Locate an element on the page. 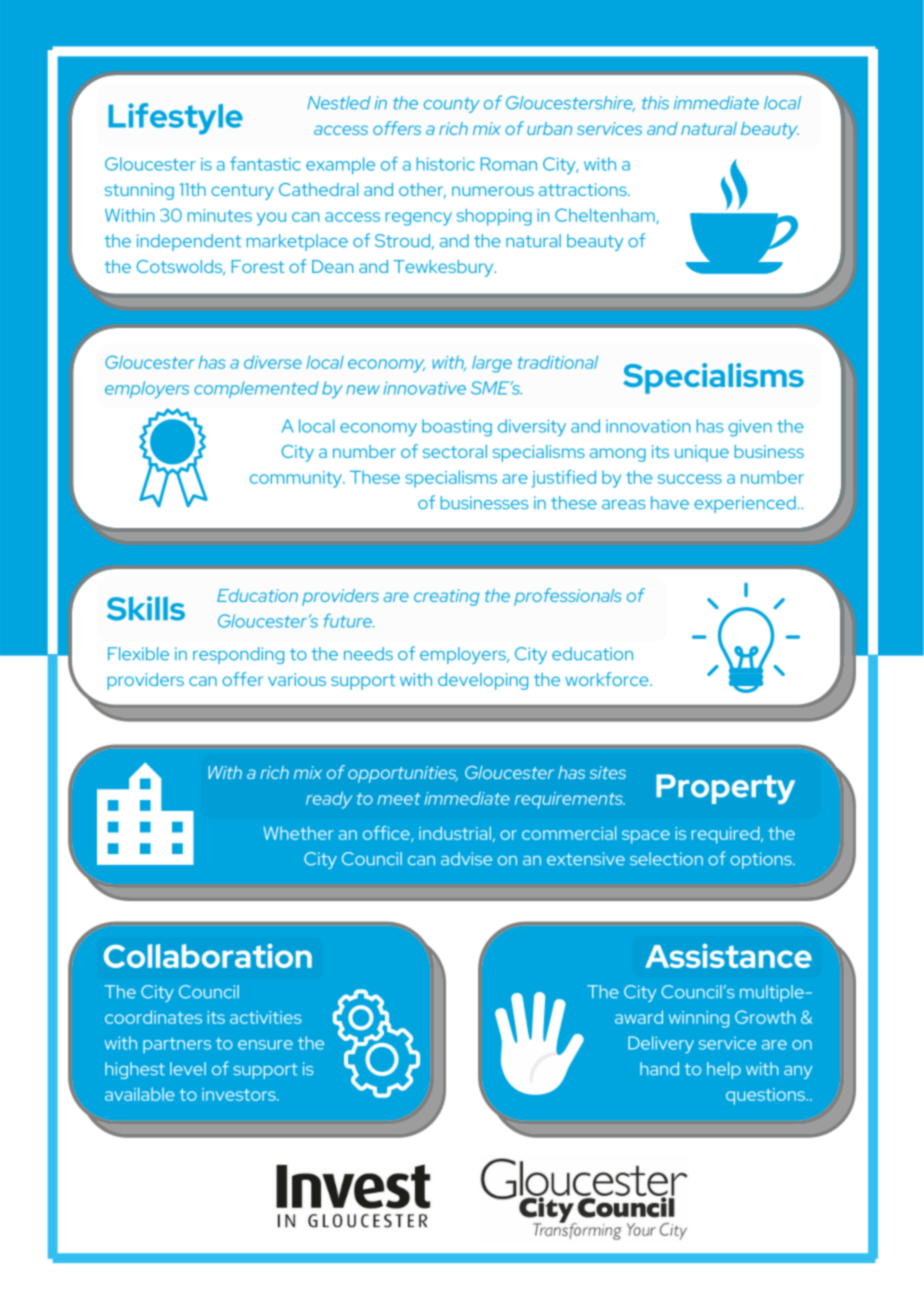  sectoral is located at coordinates (455, 451).
